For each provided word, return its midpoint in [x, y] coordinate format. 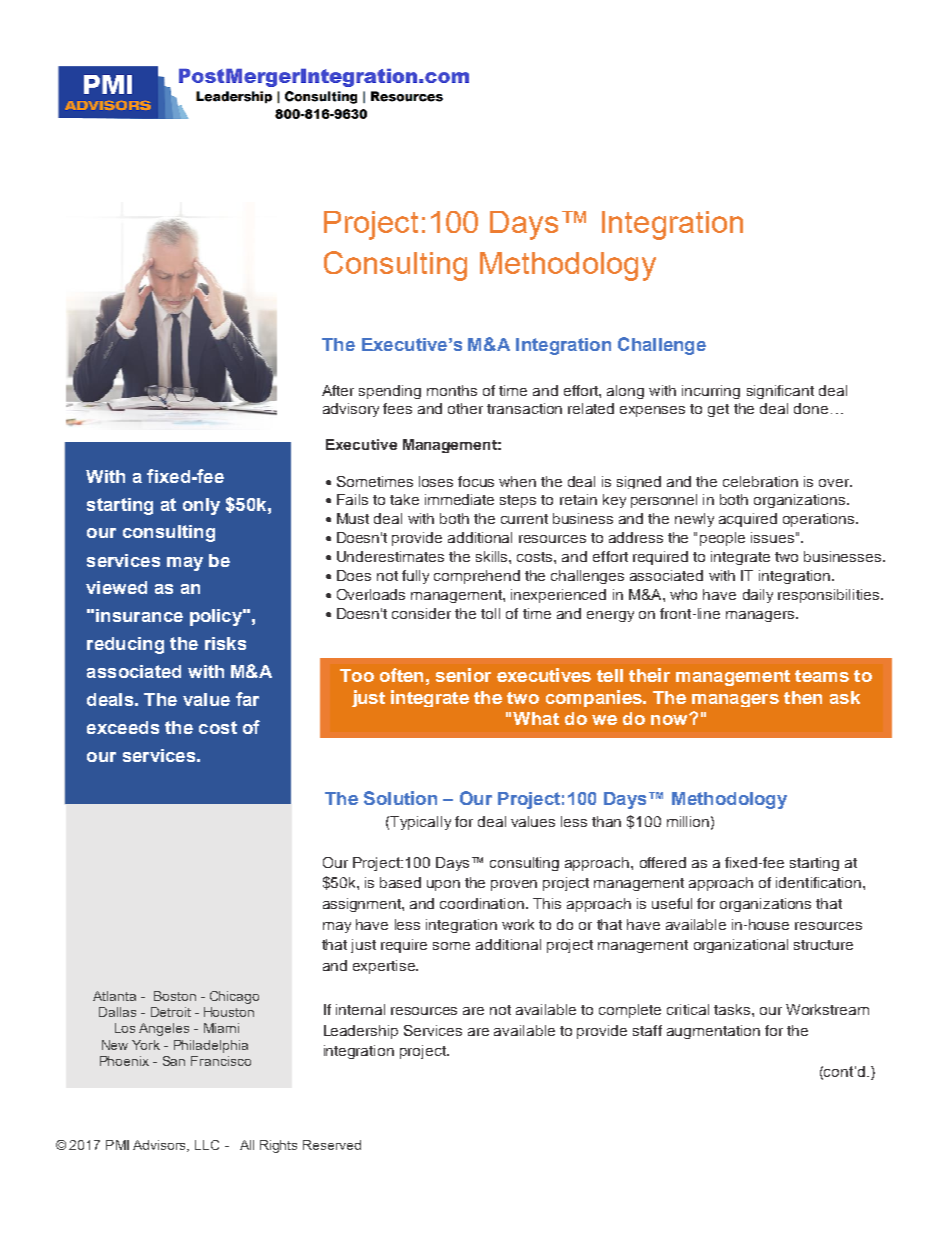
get [718, 410]
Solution [400, 798]
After [338, 390]
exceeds [123, 727]
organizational [741, 946]
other [465, 408]
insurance [139, 615]
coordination [483, 903]
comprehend [477, 577]
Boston [175, 996]
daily [758, 596]
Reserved [332, 1145]
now [670, 719]
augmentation [713, 1032]
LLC [207, 1145]
